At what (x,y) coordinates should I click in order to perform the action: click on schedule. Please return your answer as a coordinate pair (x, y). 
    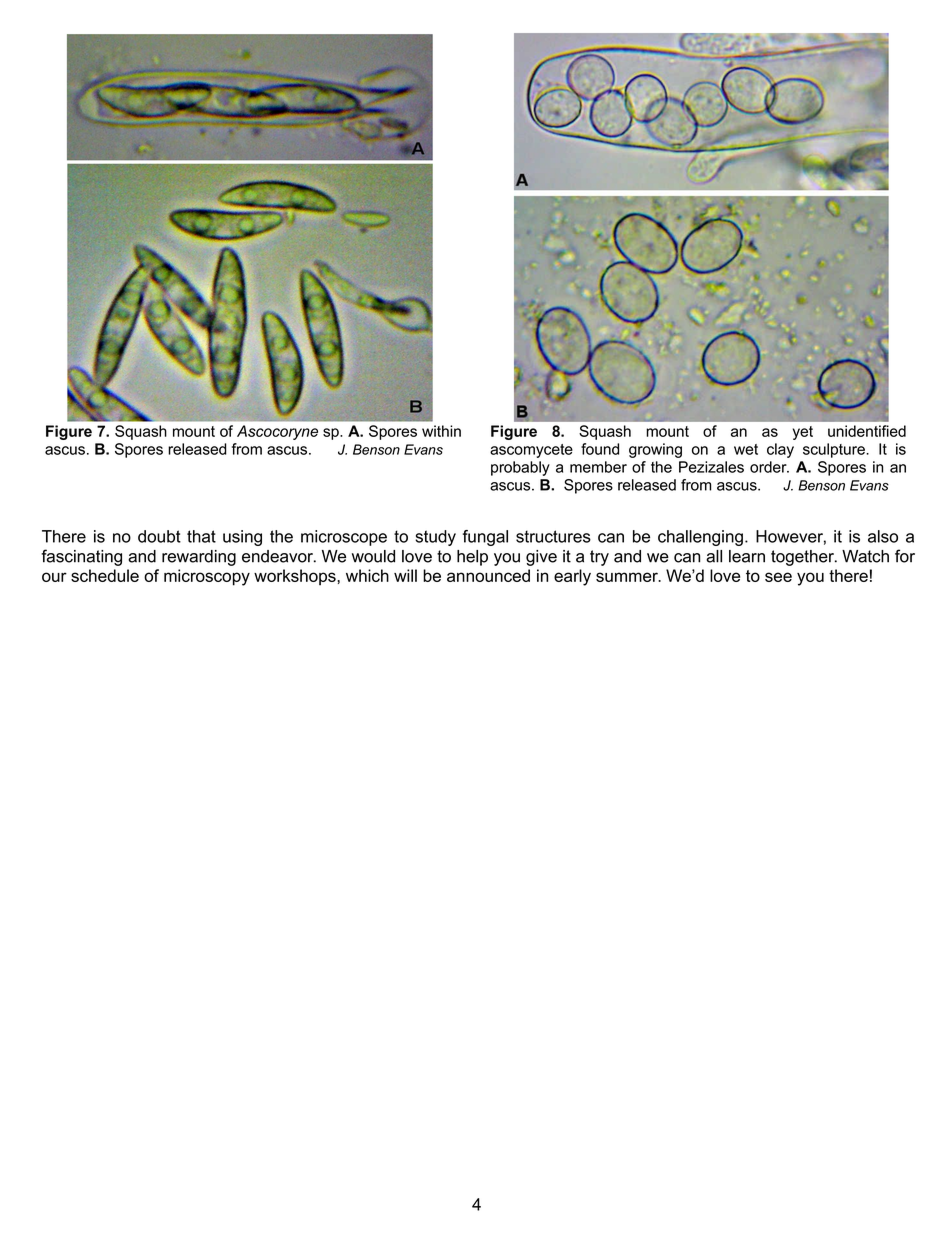
    Looking at the image, I should click on (105, 575).
